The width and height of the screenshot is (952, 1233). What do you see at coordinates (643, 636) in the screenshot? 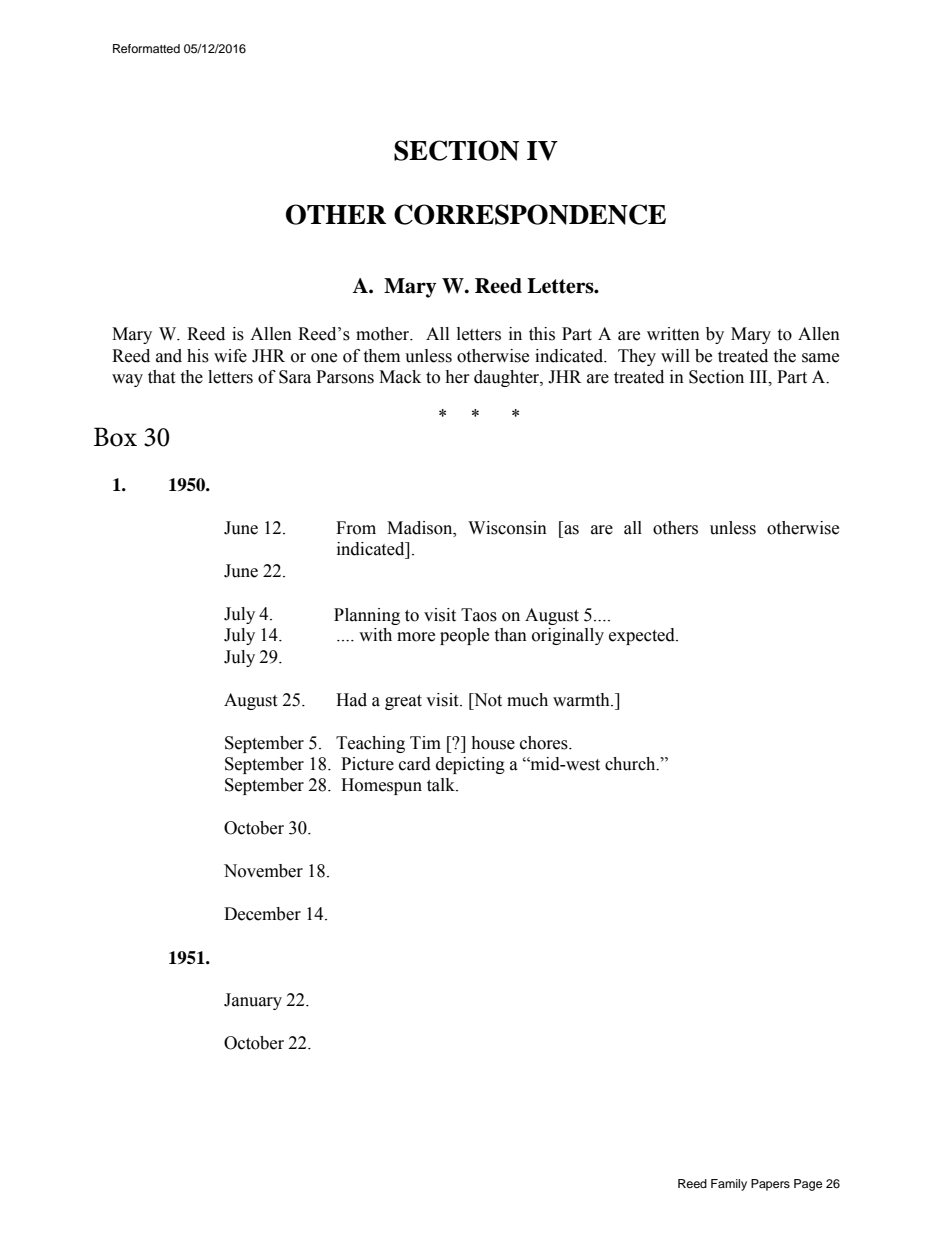
I see `expected` at bounding box center [643, 636].
